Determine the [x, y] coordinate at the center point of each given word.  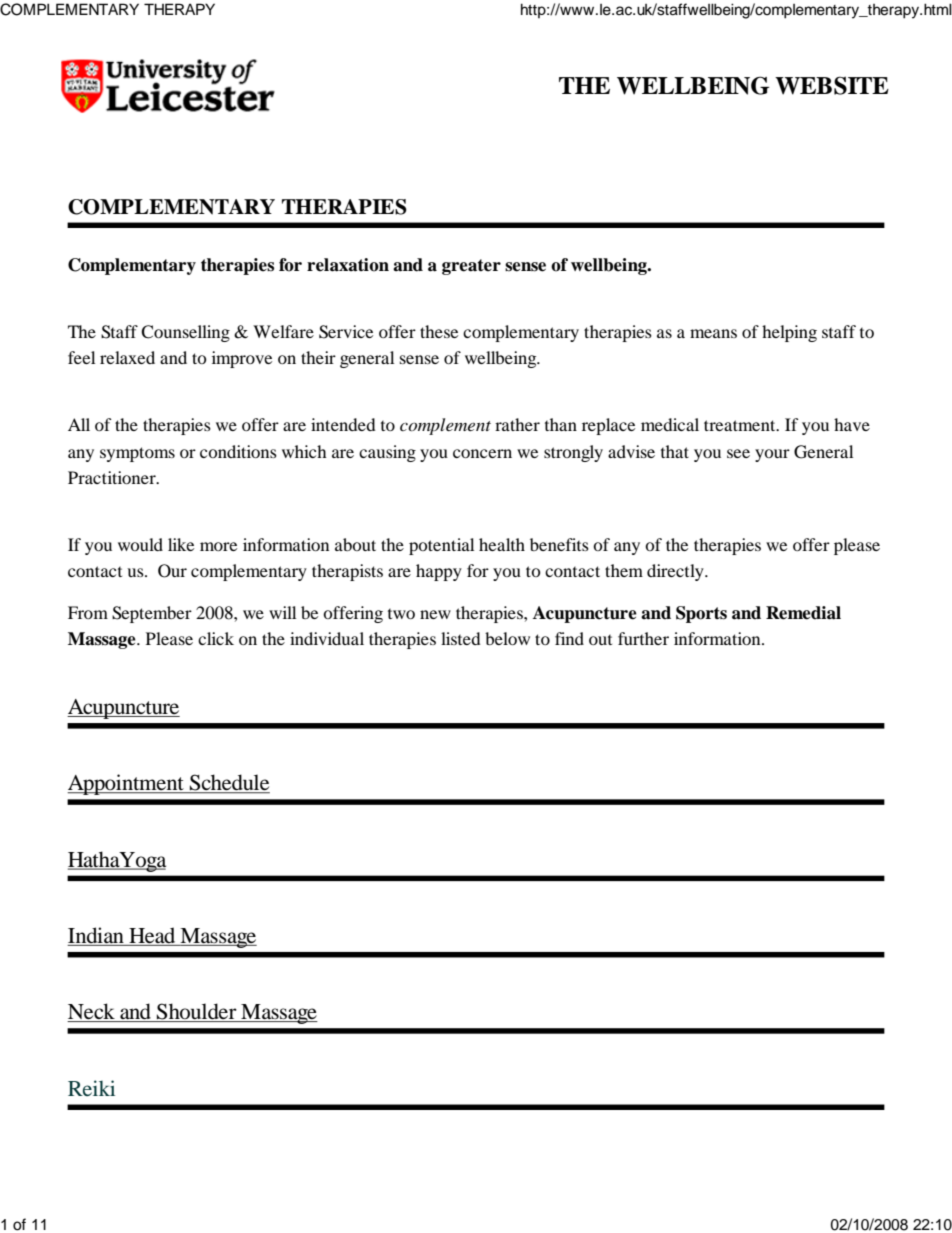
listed [461, 638]
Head [152, 936]
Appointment [126, 784]
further [643, 638]
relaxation [348, 265]
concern [482, 453]
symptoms [137, 454]
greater [471, 267]
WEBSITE [832, 85]
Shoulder [197, 1012]
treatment [741, 425]
